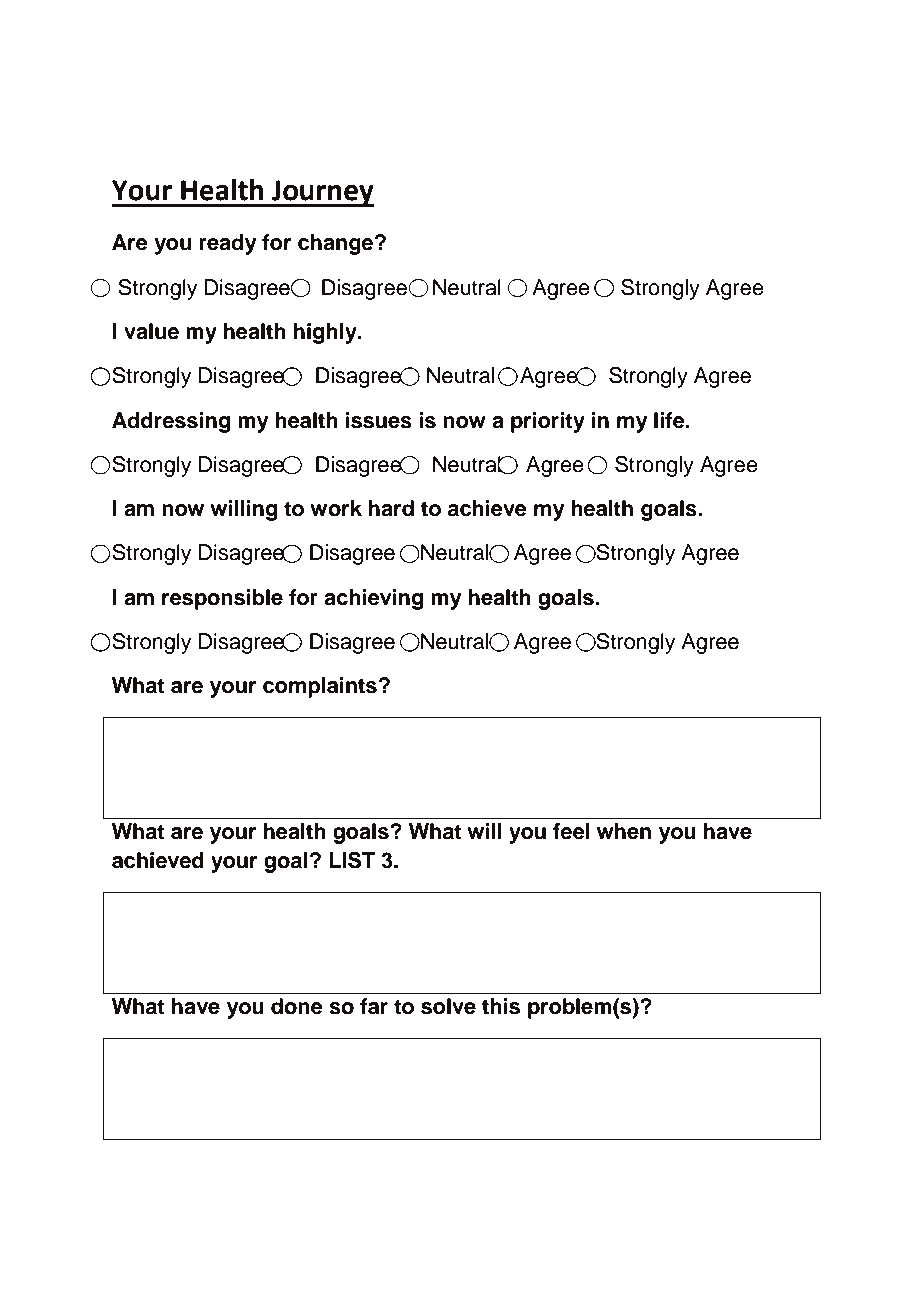 Image resolution: width=924 pixels, height=1308 pixels. I want to click on issues, so click(378, 420).
